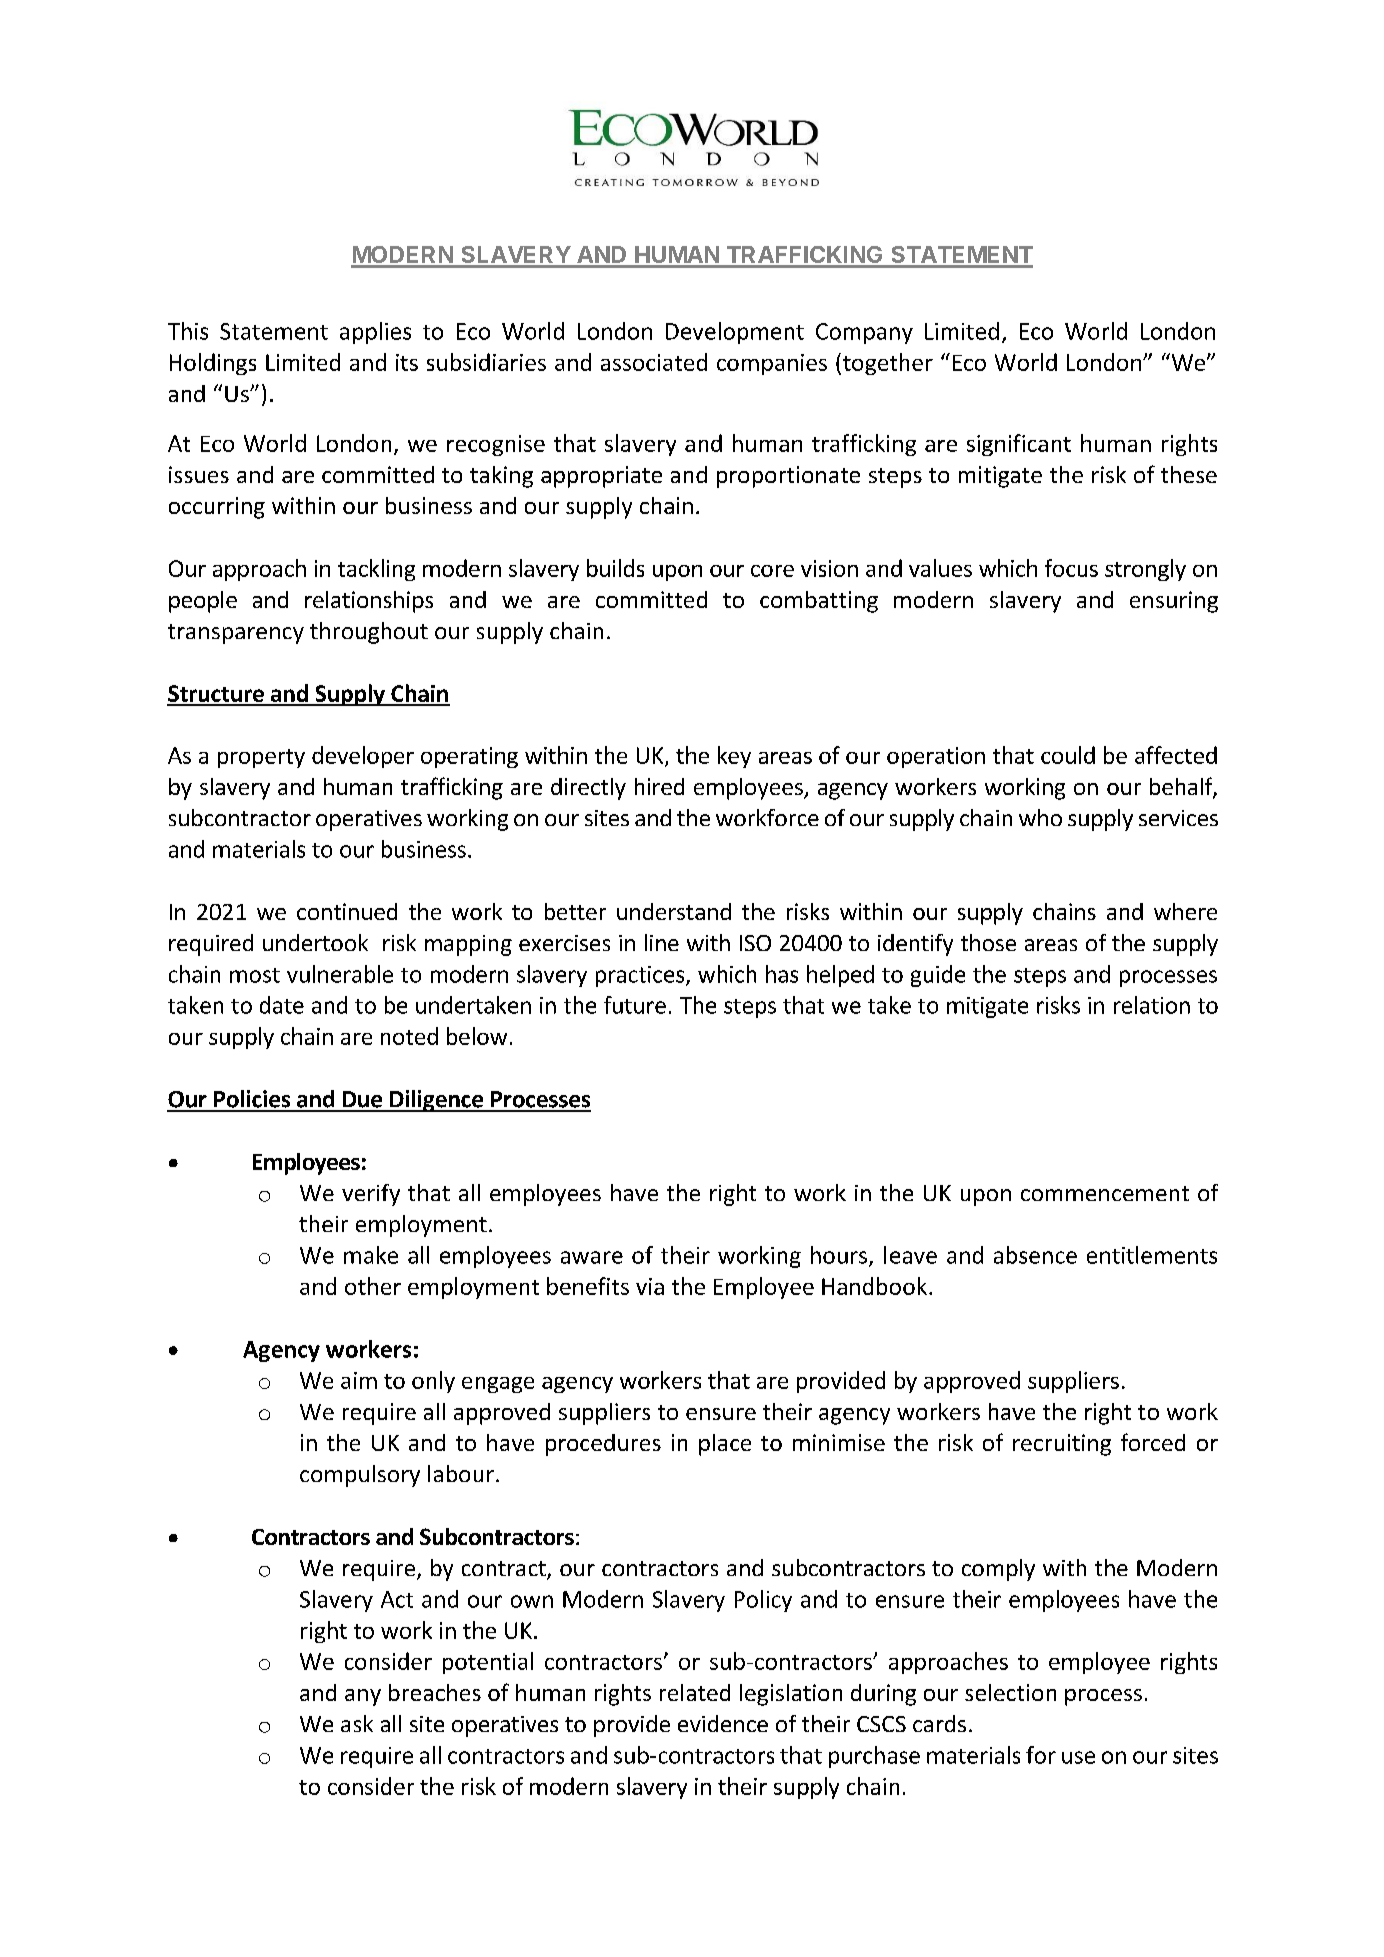  What do you see at coordinates (654, 362) in the screenshot?
I see `associated` at bounding box center [654, 362].
